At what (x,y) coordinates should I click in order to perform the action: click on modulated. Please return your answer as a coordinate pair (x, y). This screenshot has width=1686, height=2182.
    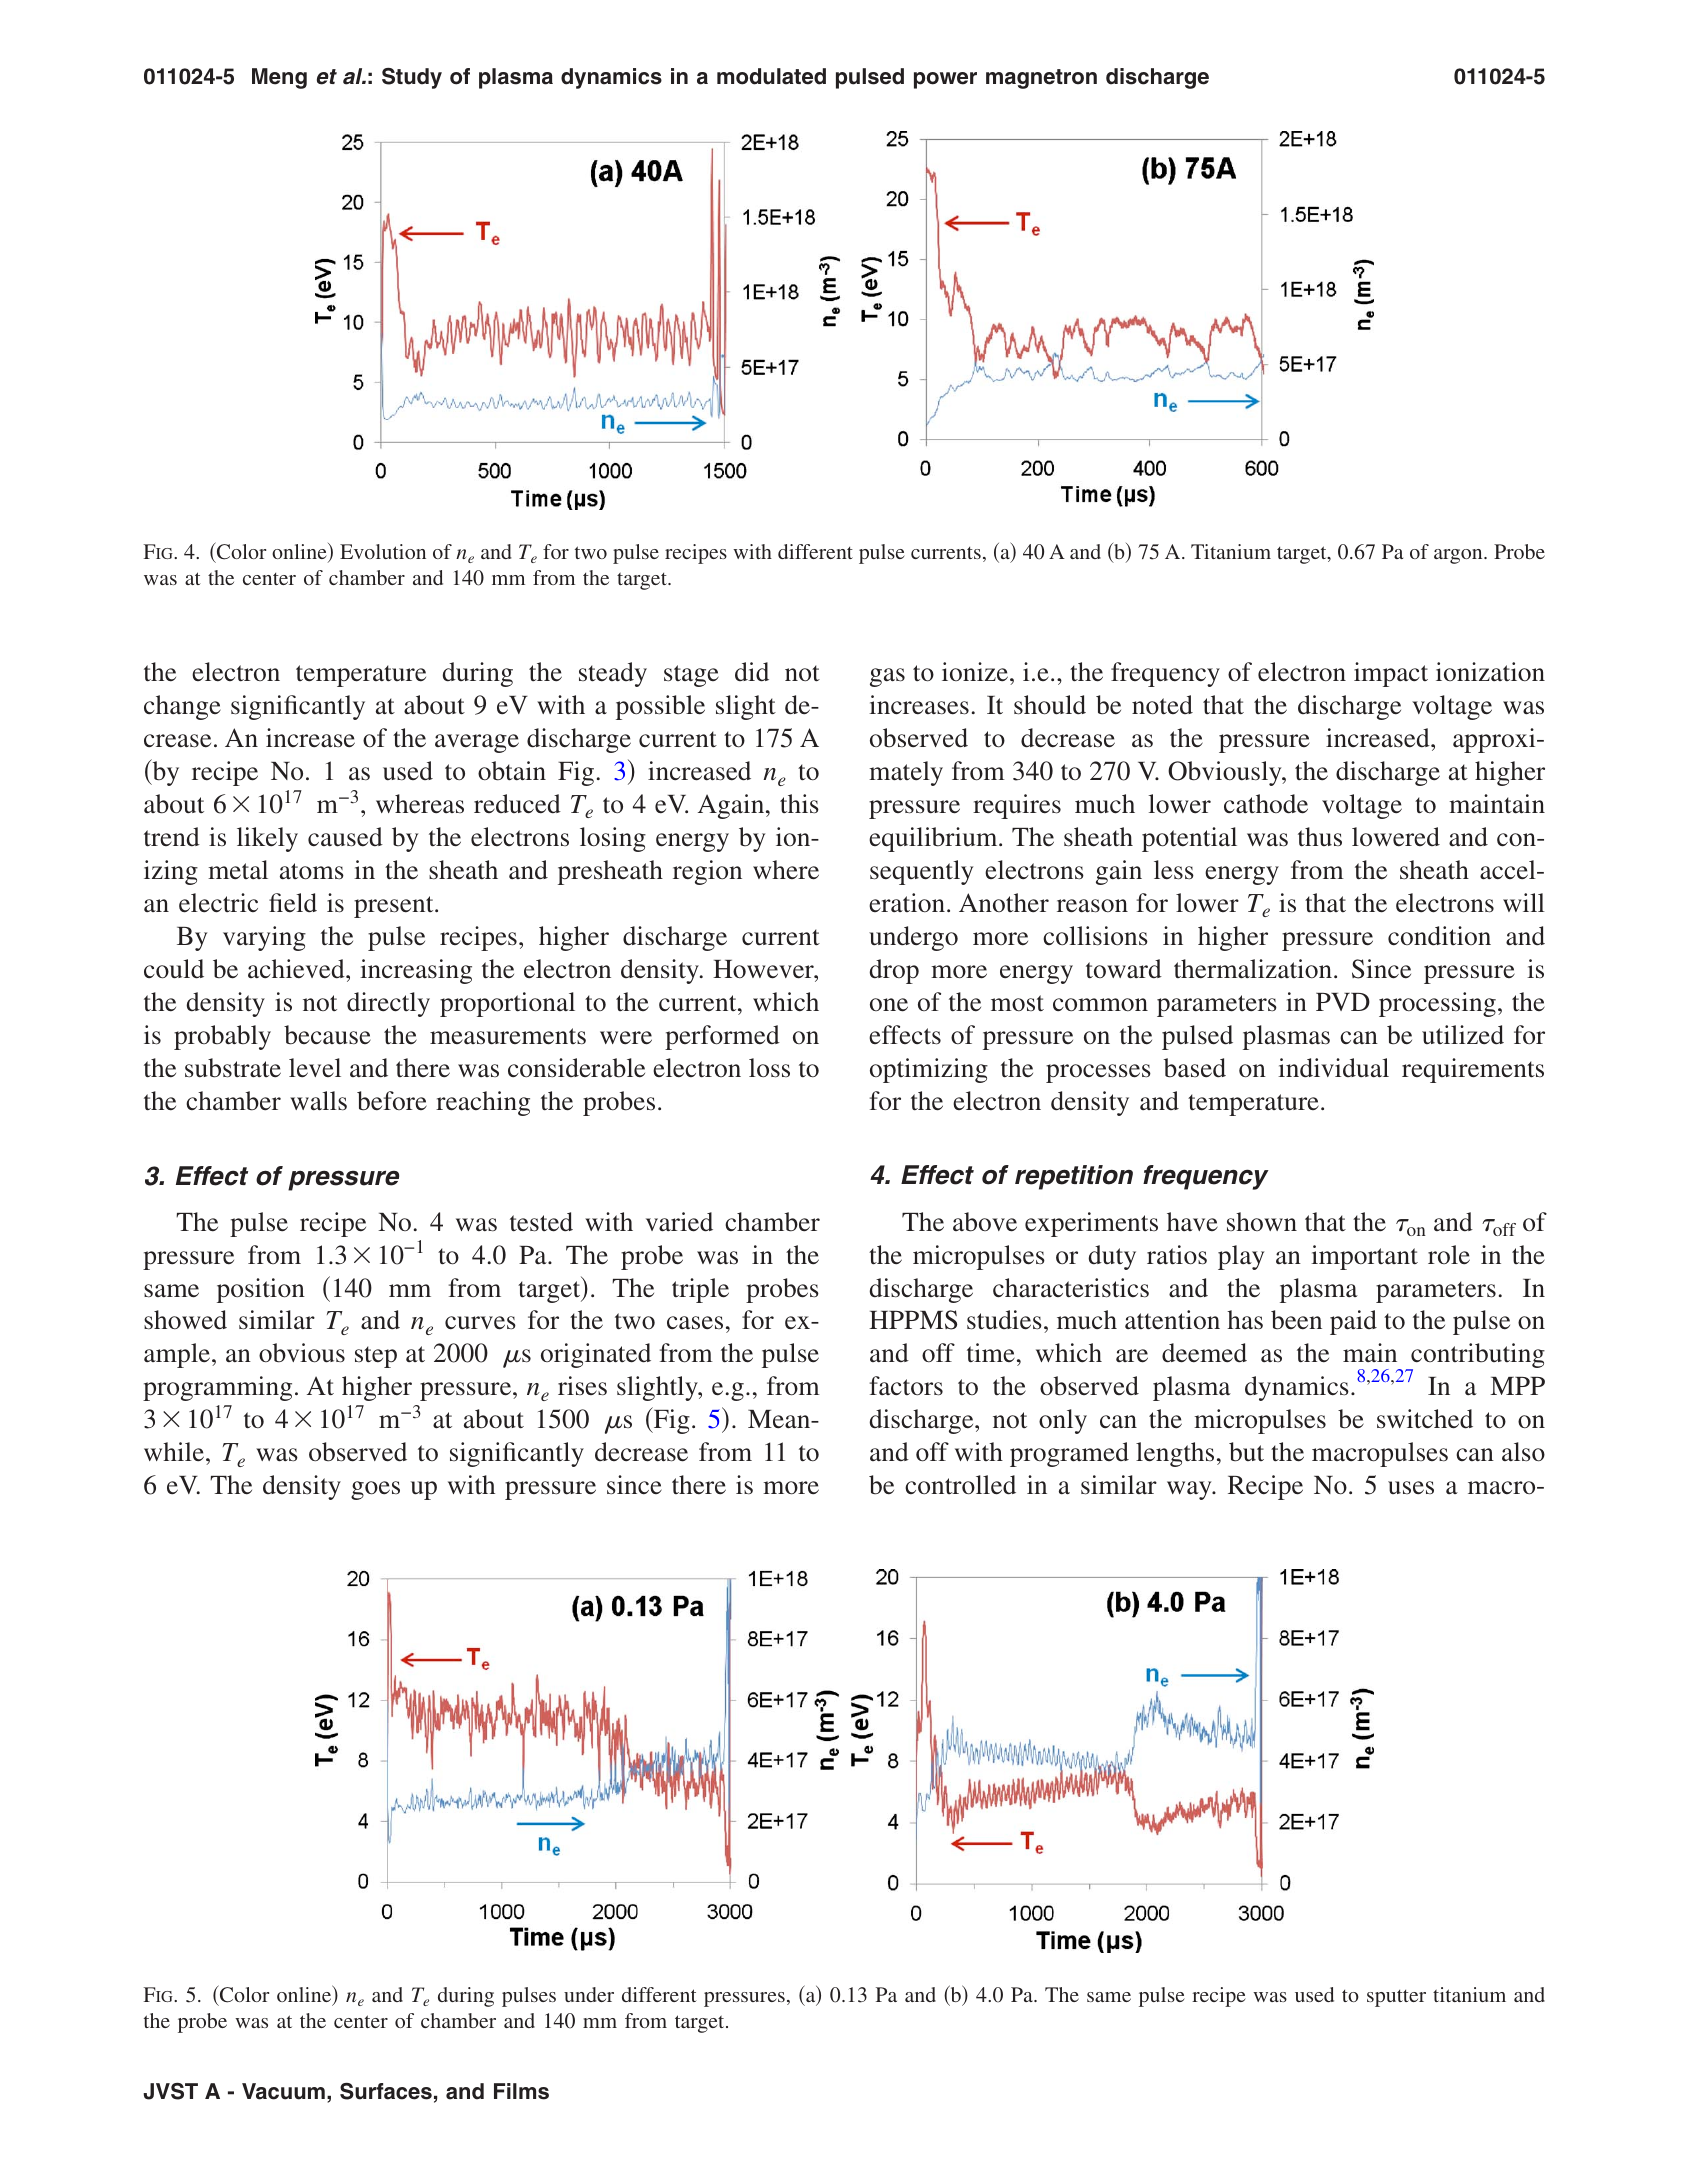
    Looking at the image, I should click on (771, 76).
